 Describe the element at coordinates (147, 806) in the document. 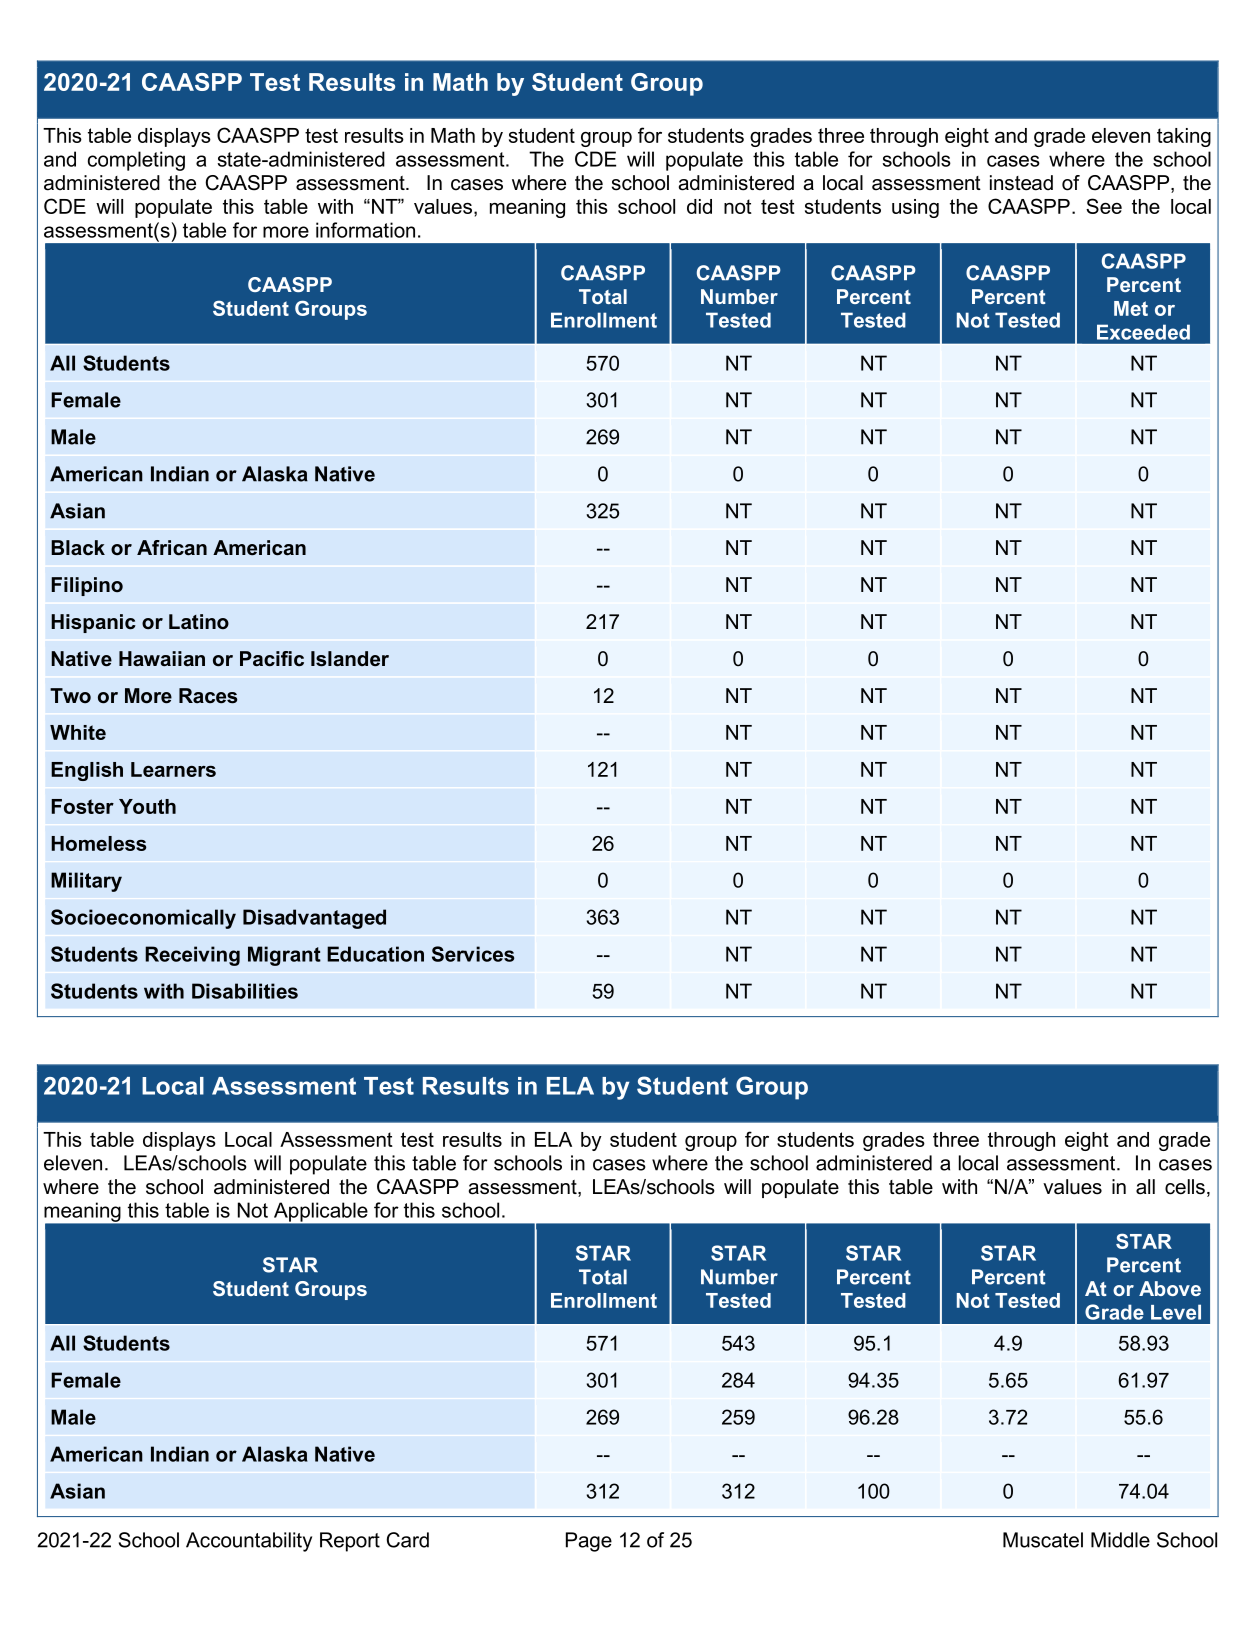

I see `Youth` at that location.
